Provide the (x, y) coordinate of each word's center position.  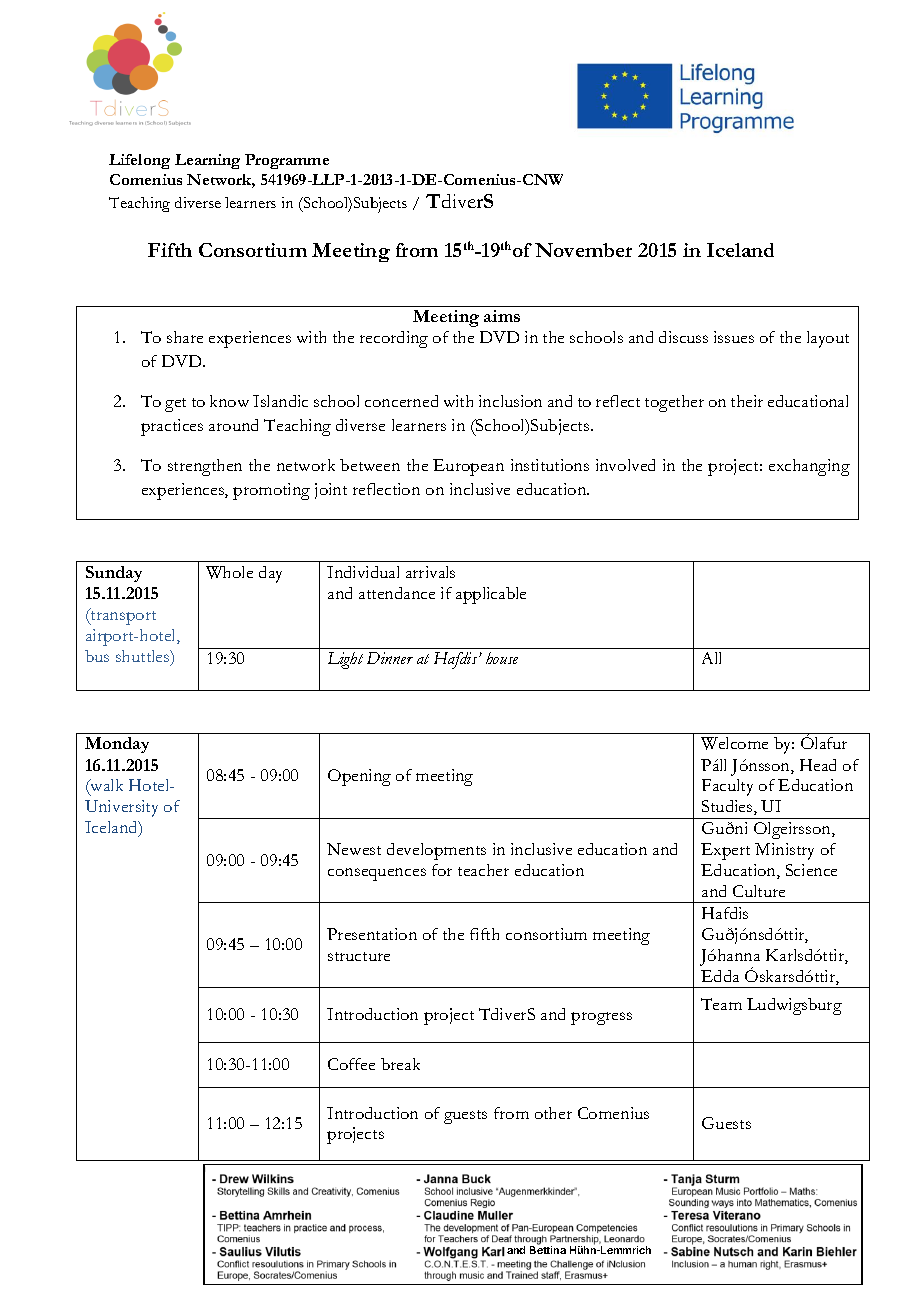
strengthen (205, 467)
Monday (117, 745)
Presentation (372, 934)
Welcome (734, 743)
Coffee (351, 1064)
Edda (720, 976)
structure (359, 956)
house (502, 658)
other (553, 1113)
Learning (207, 161)
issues (734, 337)
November (583, 250)
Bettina (548, 1250)
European (468, 467)
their (747, 401)
